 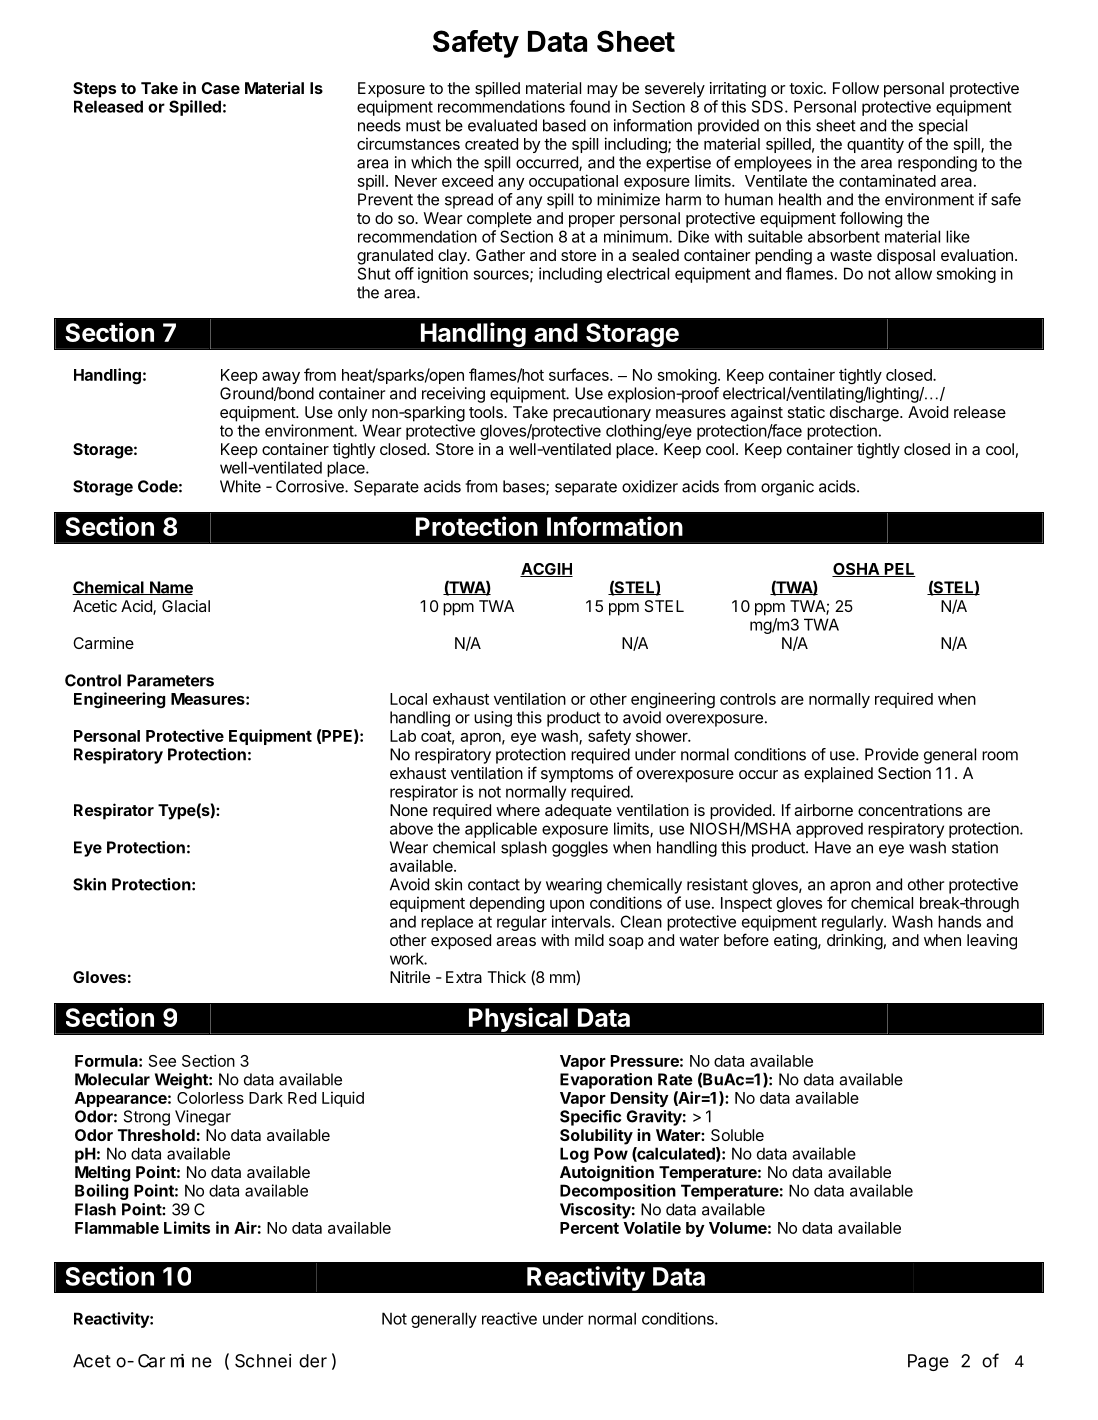 I want to click on drinking, so click(x=855, y=942).
